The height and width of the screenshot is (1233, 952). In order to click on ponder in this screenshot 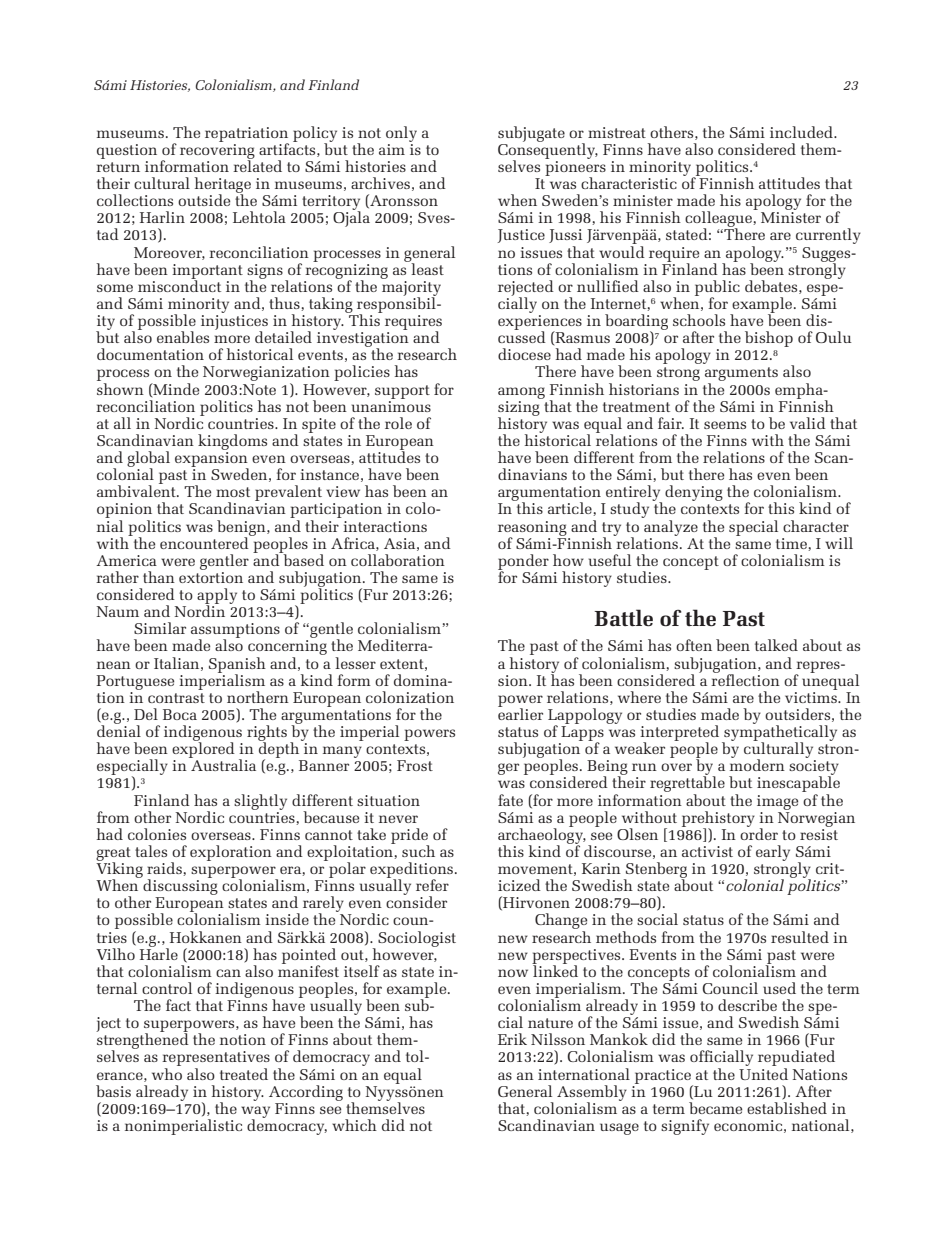, I will do `click(523, 563)`.
